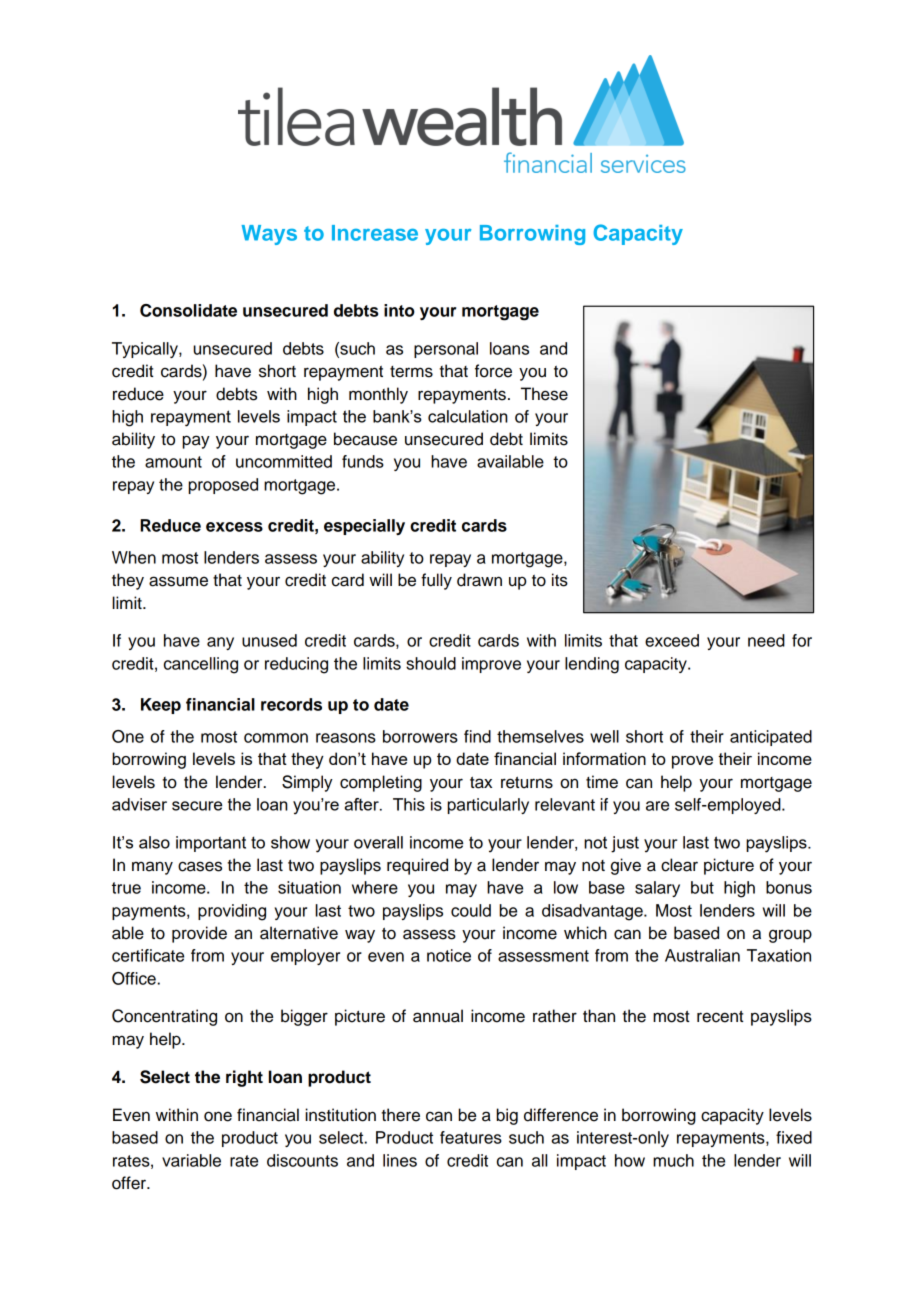 The width and height of the screenshot is (924, 1308). I want to click on assume, so click(178, 581).
